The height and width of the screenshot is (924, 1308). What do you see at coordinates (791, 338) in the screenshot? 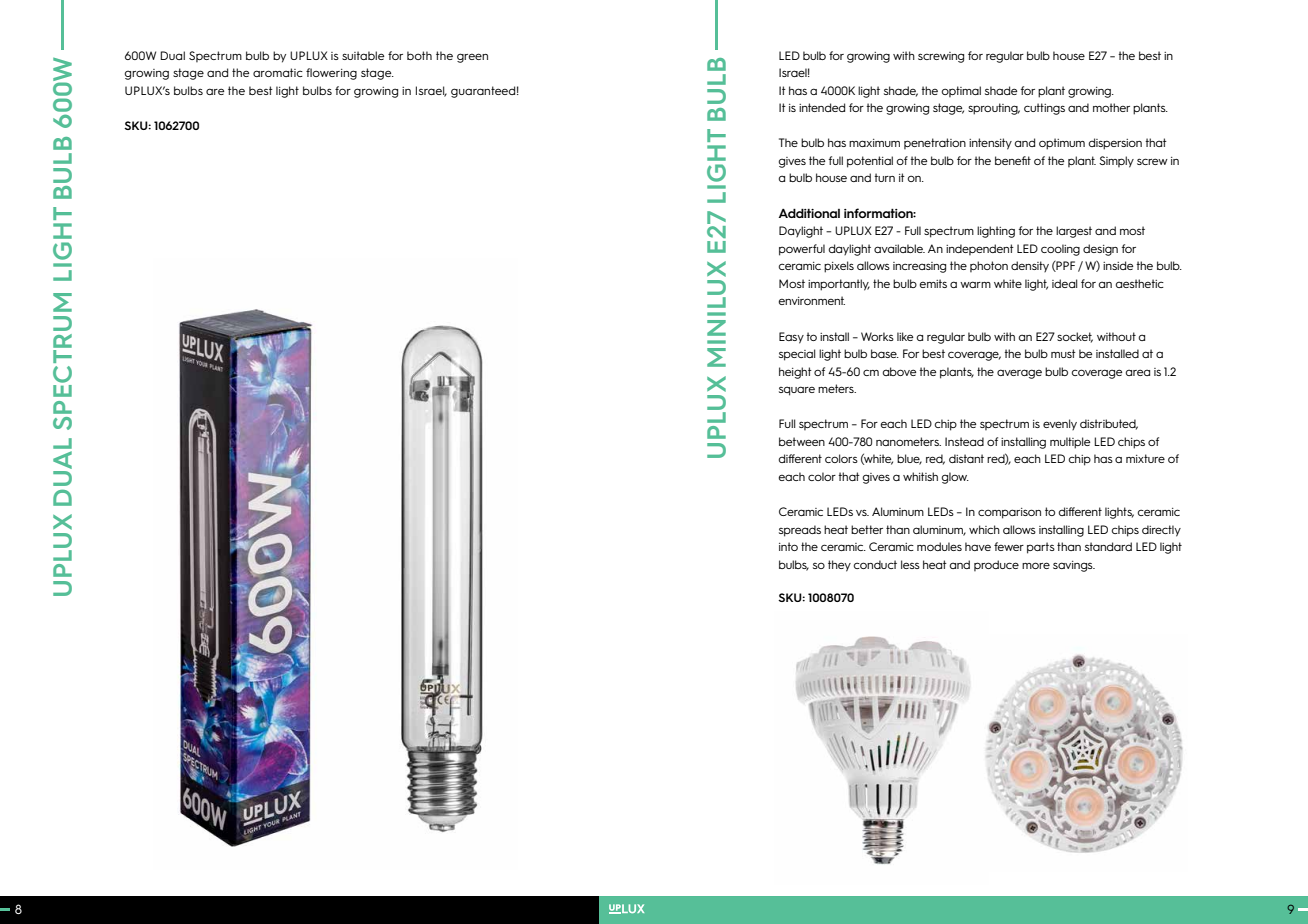
I see `Easy` at bounding box center [791, 338].
